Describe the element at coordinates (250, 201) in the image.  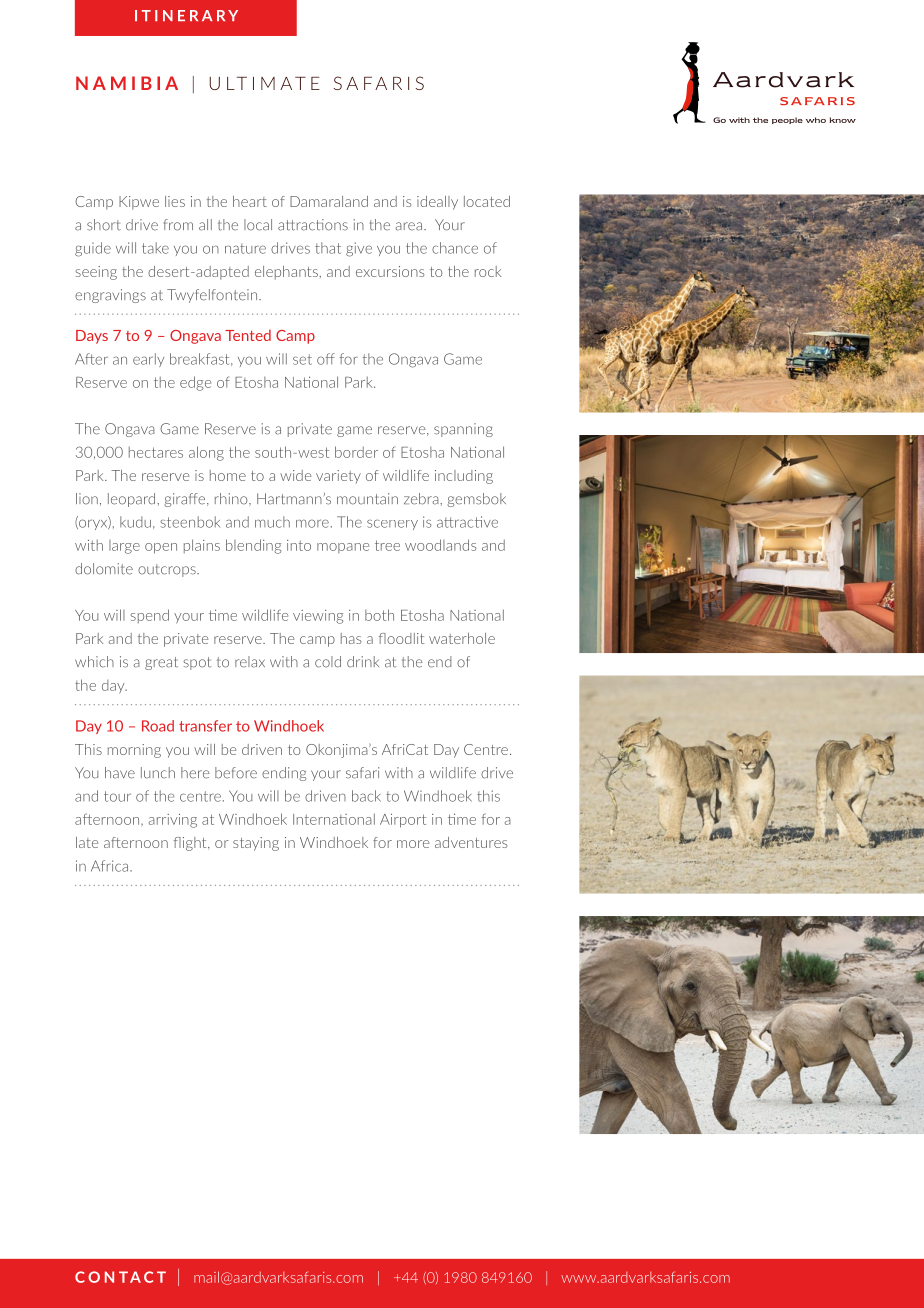
I see `heart` at that location.
